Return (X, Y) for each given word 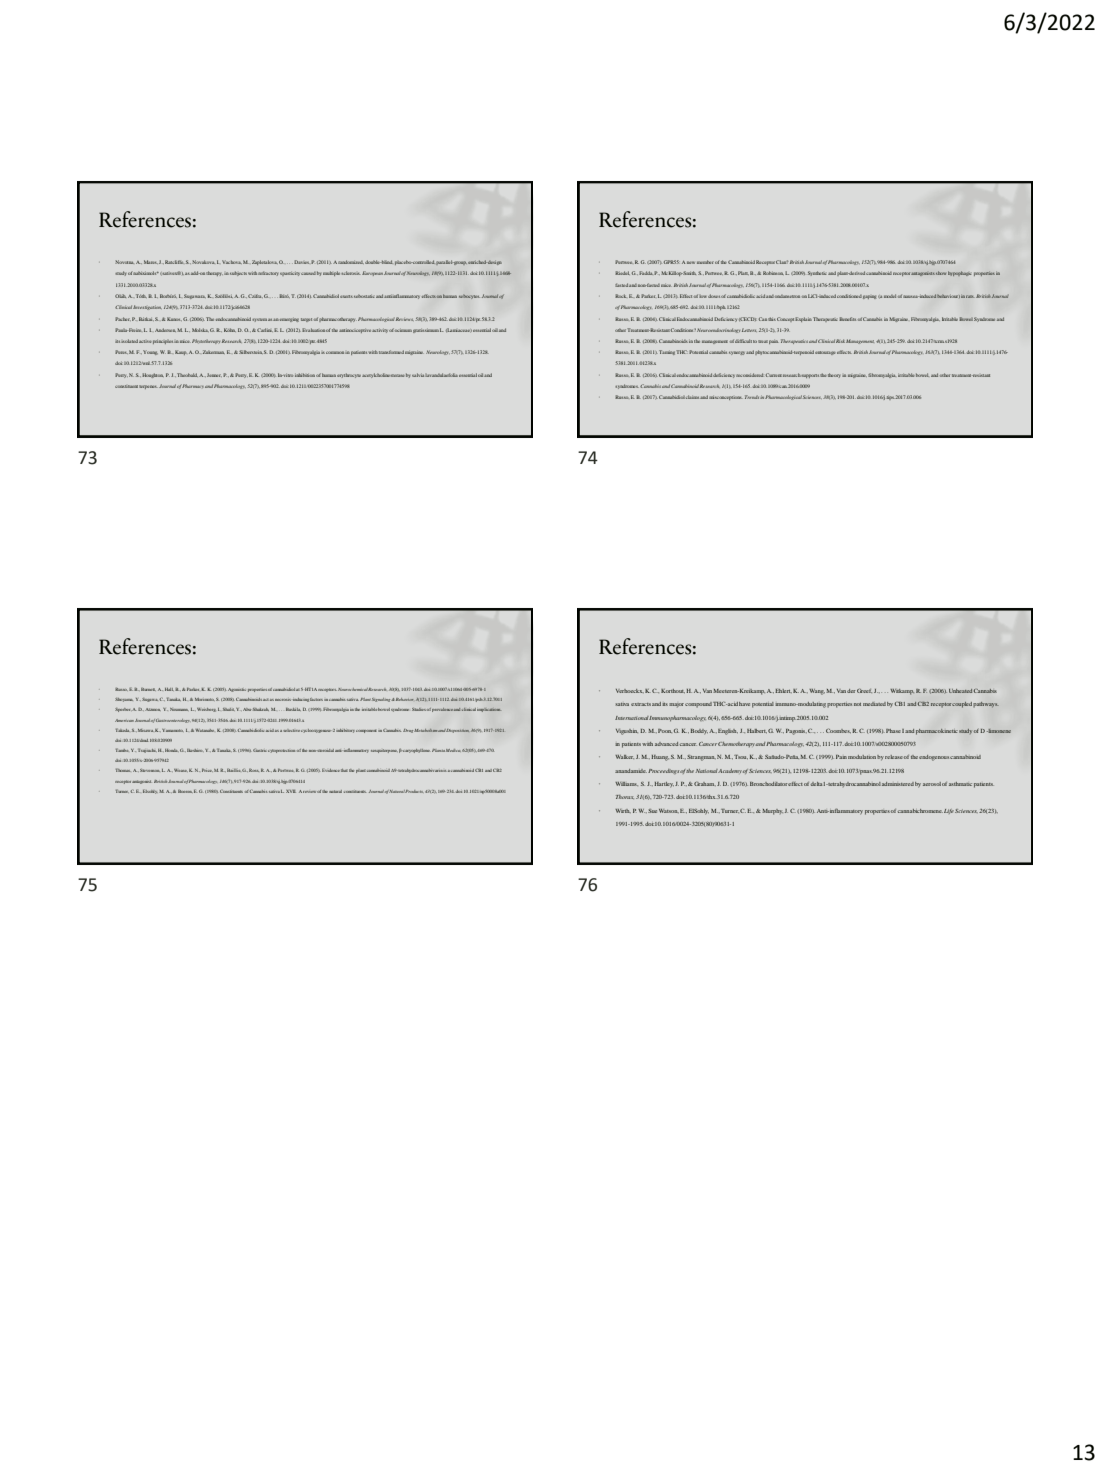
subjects (238, 273)
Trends (753, 397)
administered (898, 784)
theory (834, 375)
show (941, 273)
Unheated (960, 691)
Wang (817, 692)
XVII (291, 791)
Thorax (625, 797)
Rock (621, 296)
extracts (641, 704)
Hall (169, 689)
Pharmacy (193, 386)
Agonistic (237, 690)
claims (692, 397)
